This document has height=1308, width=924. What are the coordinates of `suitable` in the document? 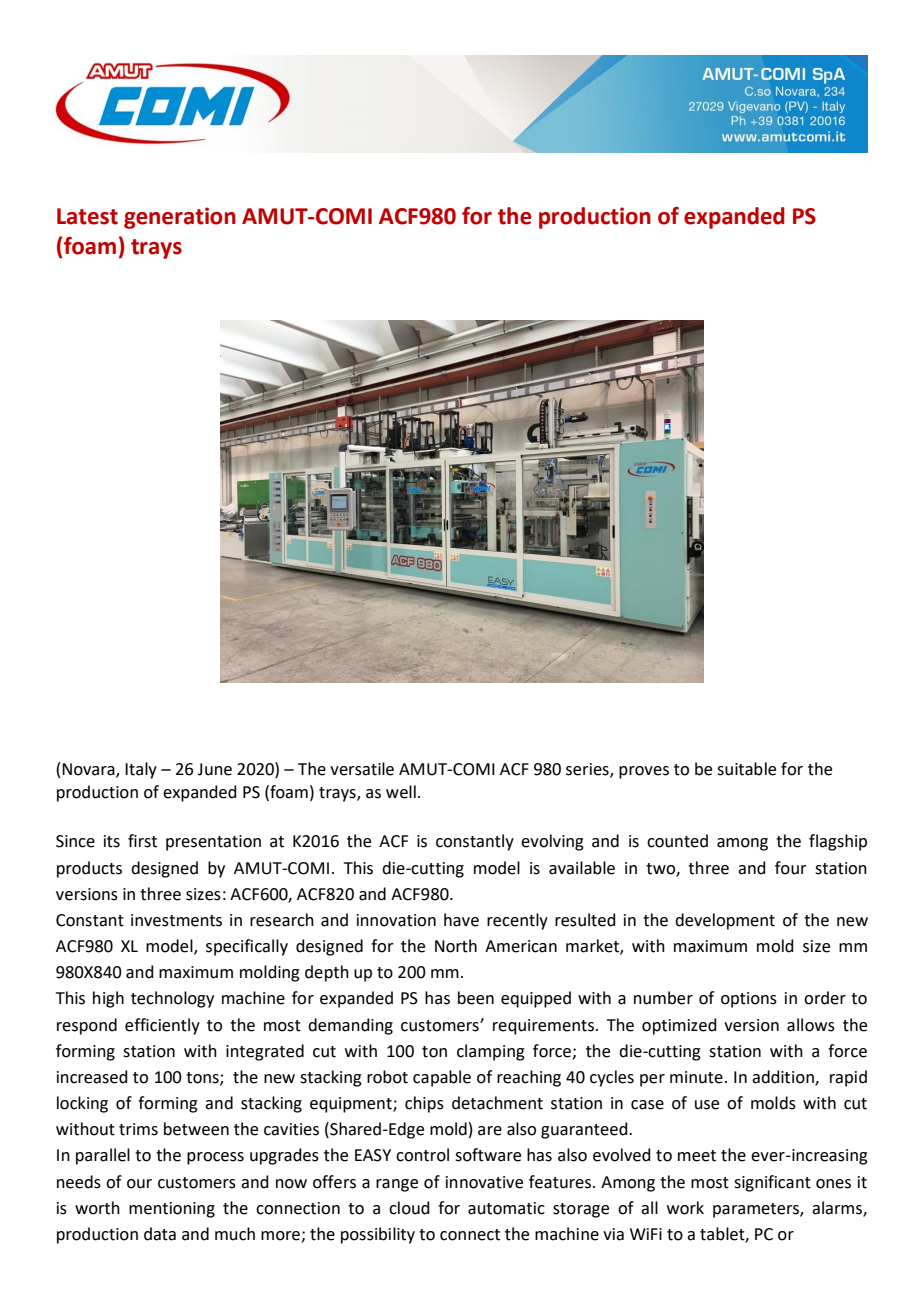 It's located at (746, 769).
